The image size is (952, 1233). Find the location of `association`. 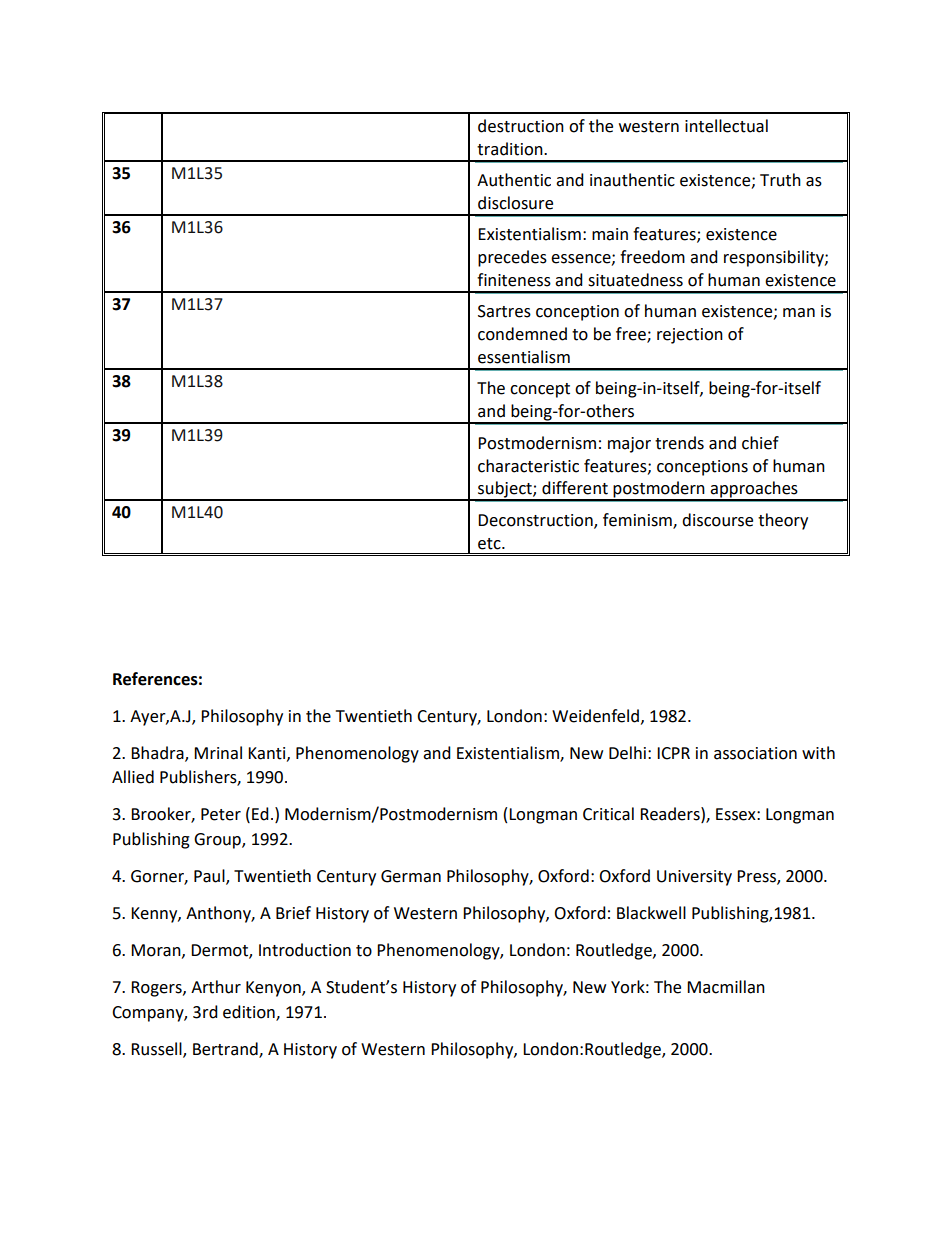

association is located at coordinates (755, 753).
